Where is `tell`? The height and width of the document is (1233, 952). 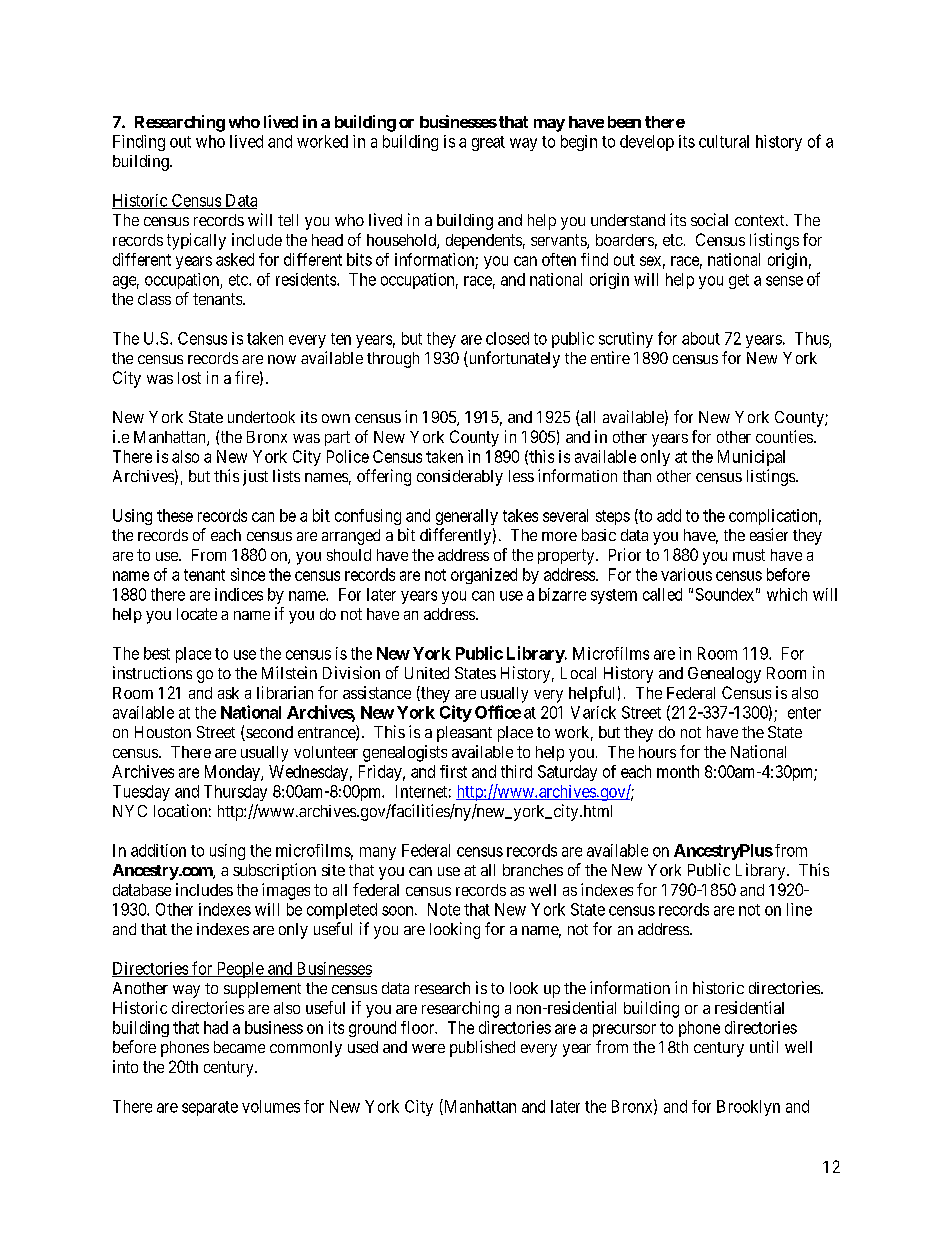 tell is located at coordinates (288, 220).
